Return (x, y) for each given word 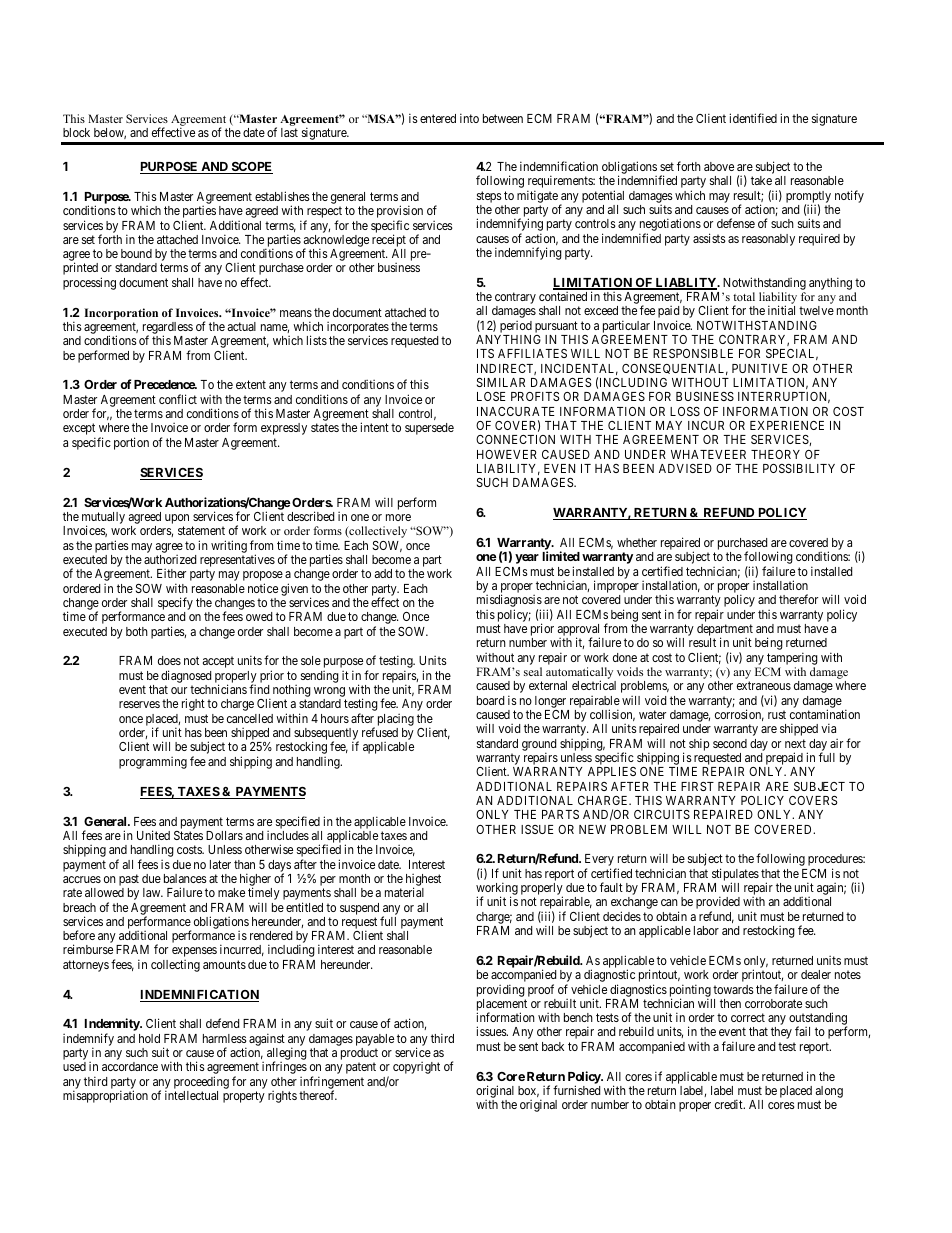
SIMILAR (501, 382)
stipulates (735, 876)
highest (423, 881)
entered (438, 118)
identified (753, 118)
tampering (792, 658)
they (781, 1033)
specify (175, 605)
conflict (178, 399)
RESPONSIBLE (693, 353)
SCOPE (251, 168)
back (553, 1046)
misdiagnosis (509, 602)
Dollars (224, 835)
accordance (130, 1066)
